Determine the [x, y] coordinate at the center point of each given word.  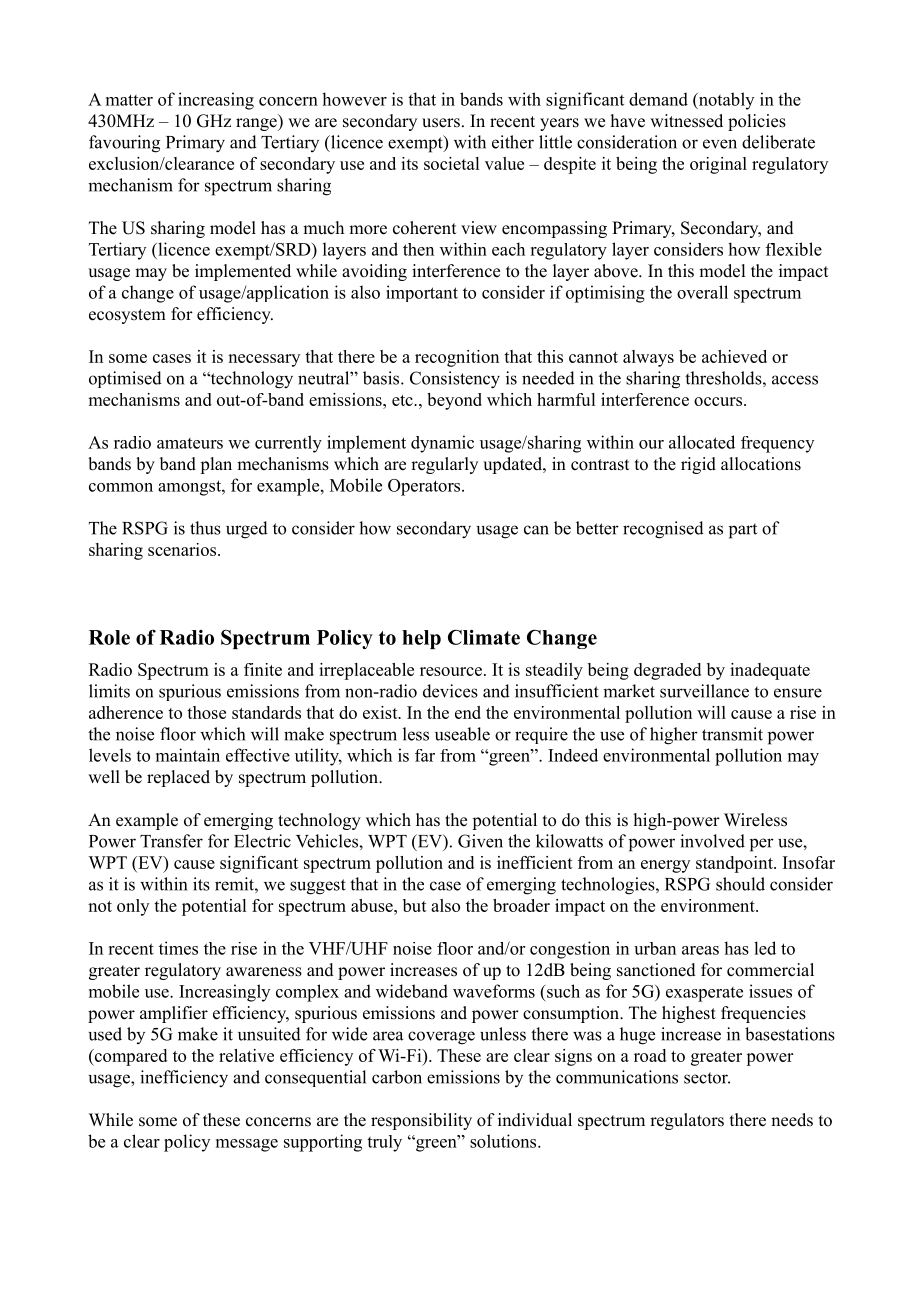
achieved [734, 356]
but [415, 905]
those [206, 712]
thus [205, 528]
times [178, 948]
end [468, 712]
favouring [124, 144]
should [740, 884]
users [441, 123]
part [743, 531]
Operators [425, 487]
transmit [732, 734]
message [247, 1145]
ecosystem [127, 316]
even [720, 144]
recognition [457, 358]
